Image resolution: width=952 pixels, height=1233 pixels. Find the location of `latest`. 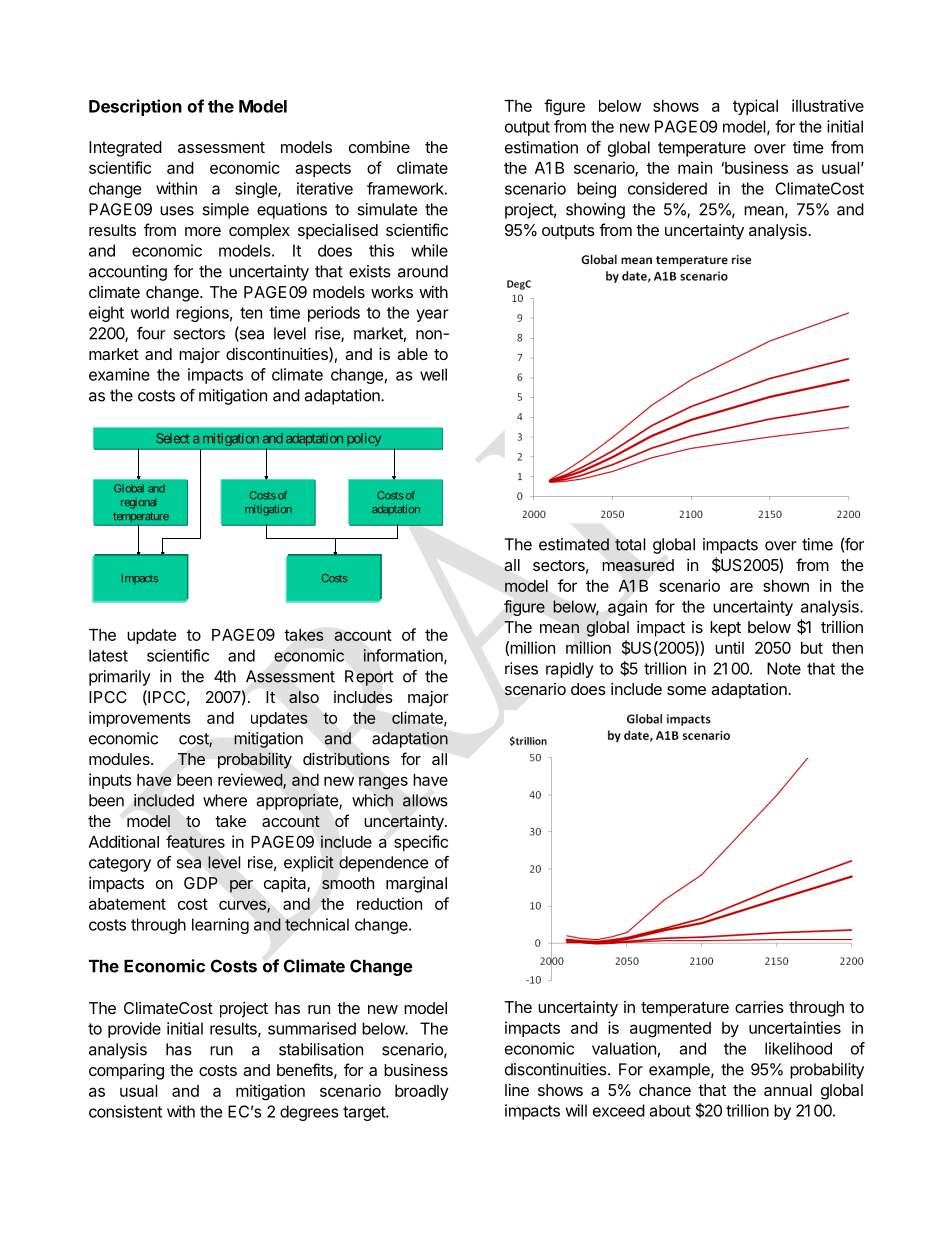

latest is located at coordinates (108, 655).
